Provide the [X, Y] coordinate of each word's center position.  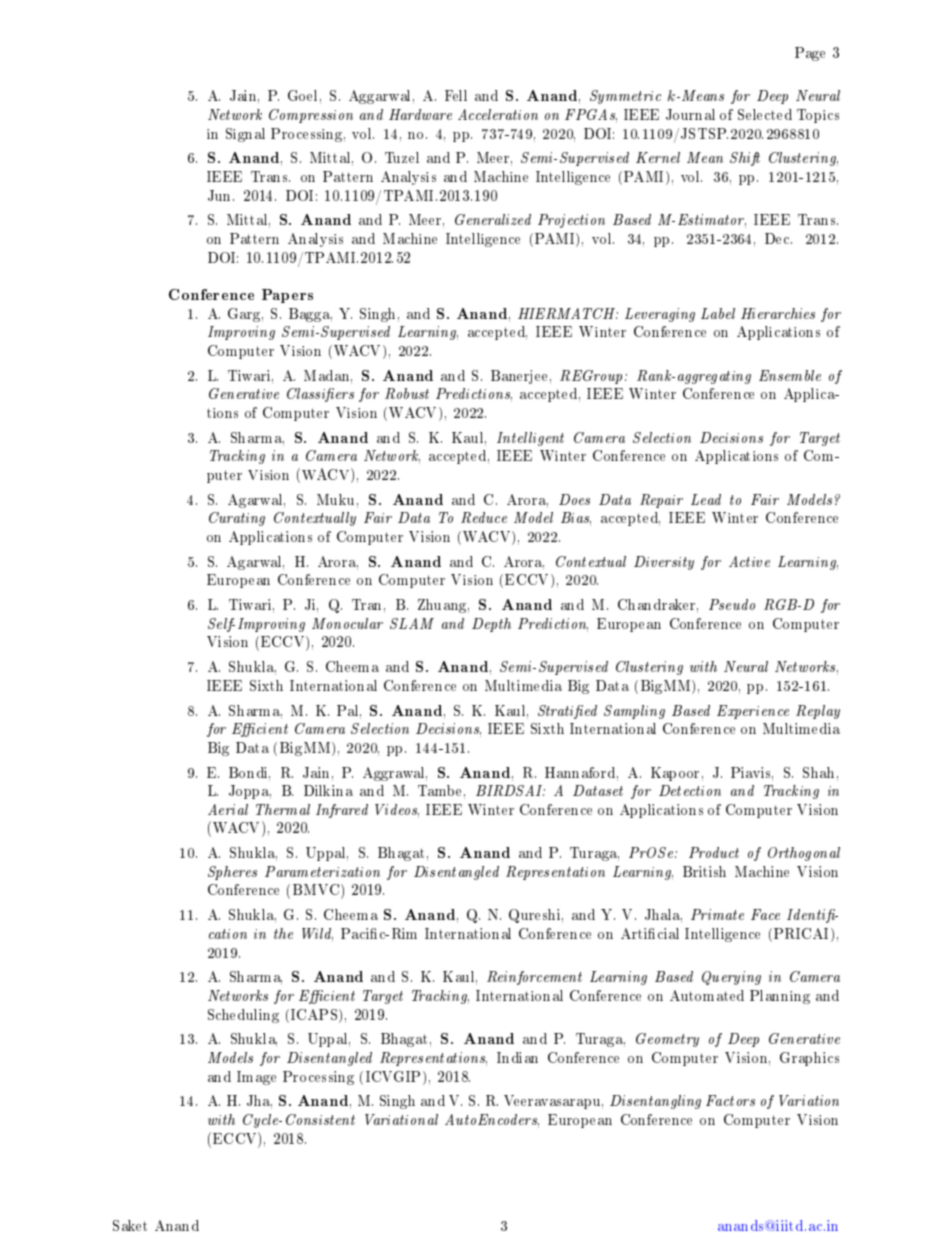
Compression [311, 116]
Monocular [347, 623]
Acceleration [498, 114]
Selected [765, 114]
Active [749, 561]
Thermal [283, 809]
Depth [491, 625]
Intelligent [530, 439]
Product [714, 852]
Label [718, 313]
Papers [287, 296]
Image [256, 1078]
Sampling [634, 712]
